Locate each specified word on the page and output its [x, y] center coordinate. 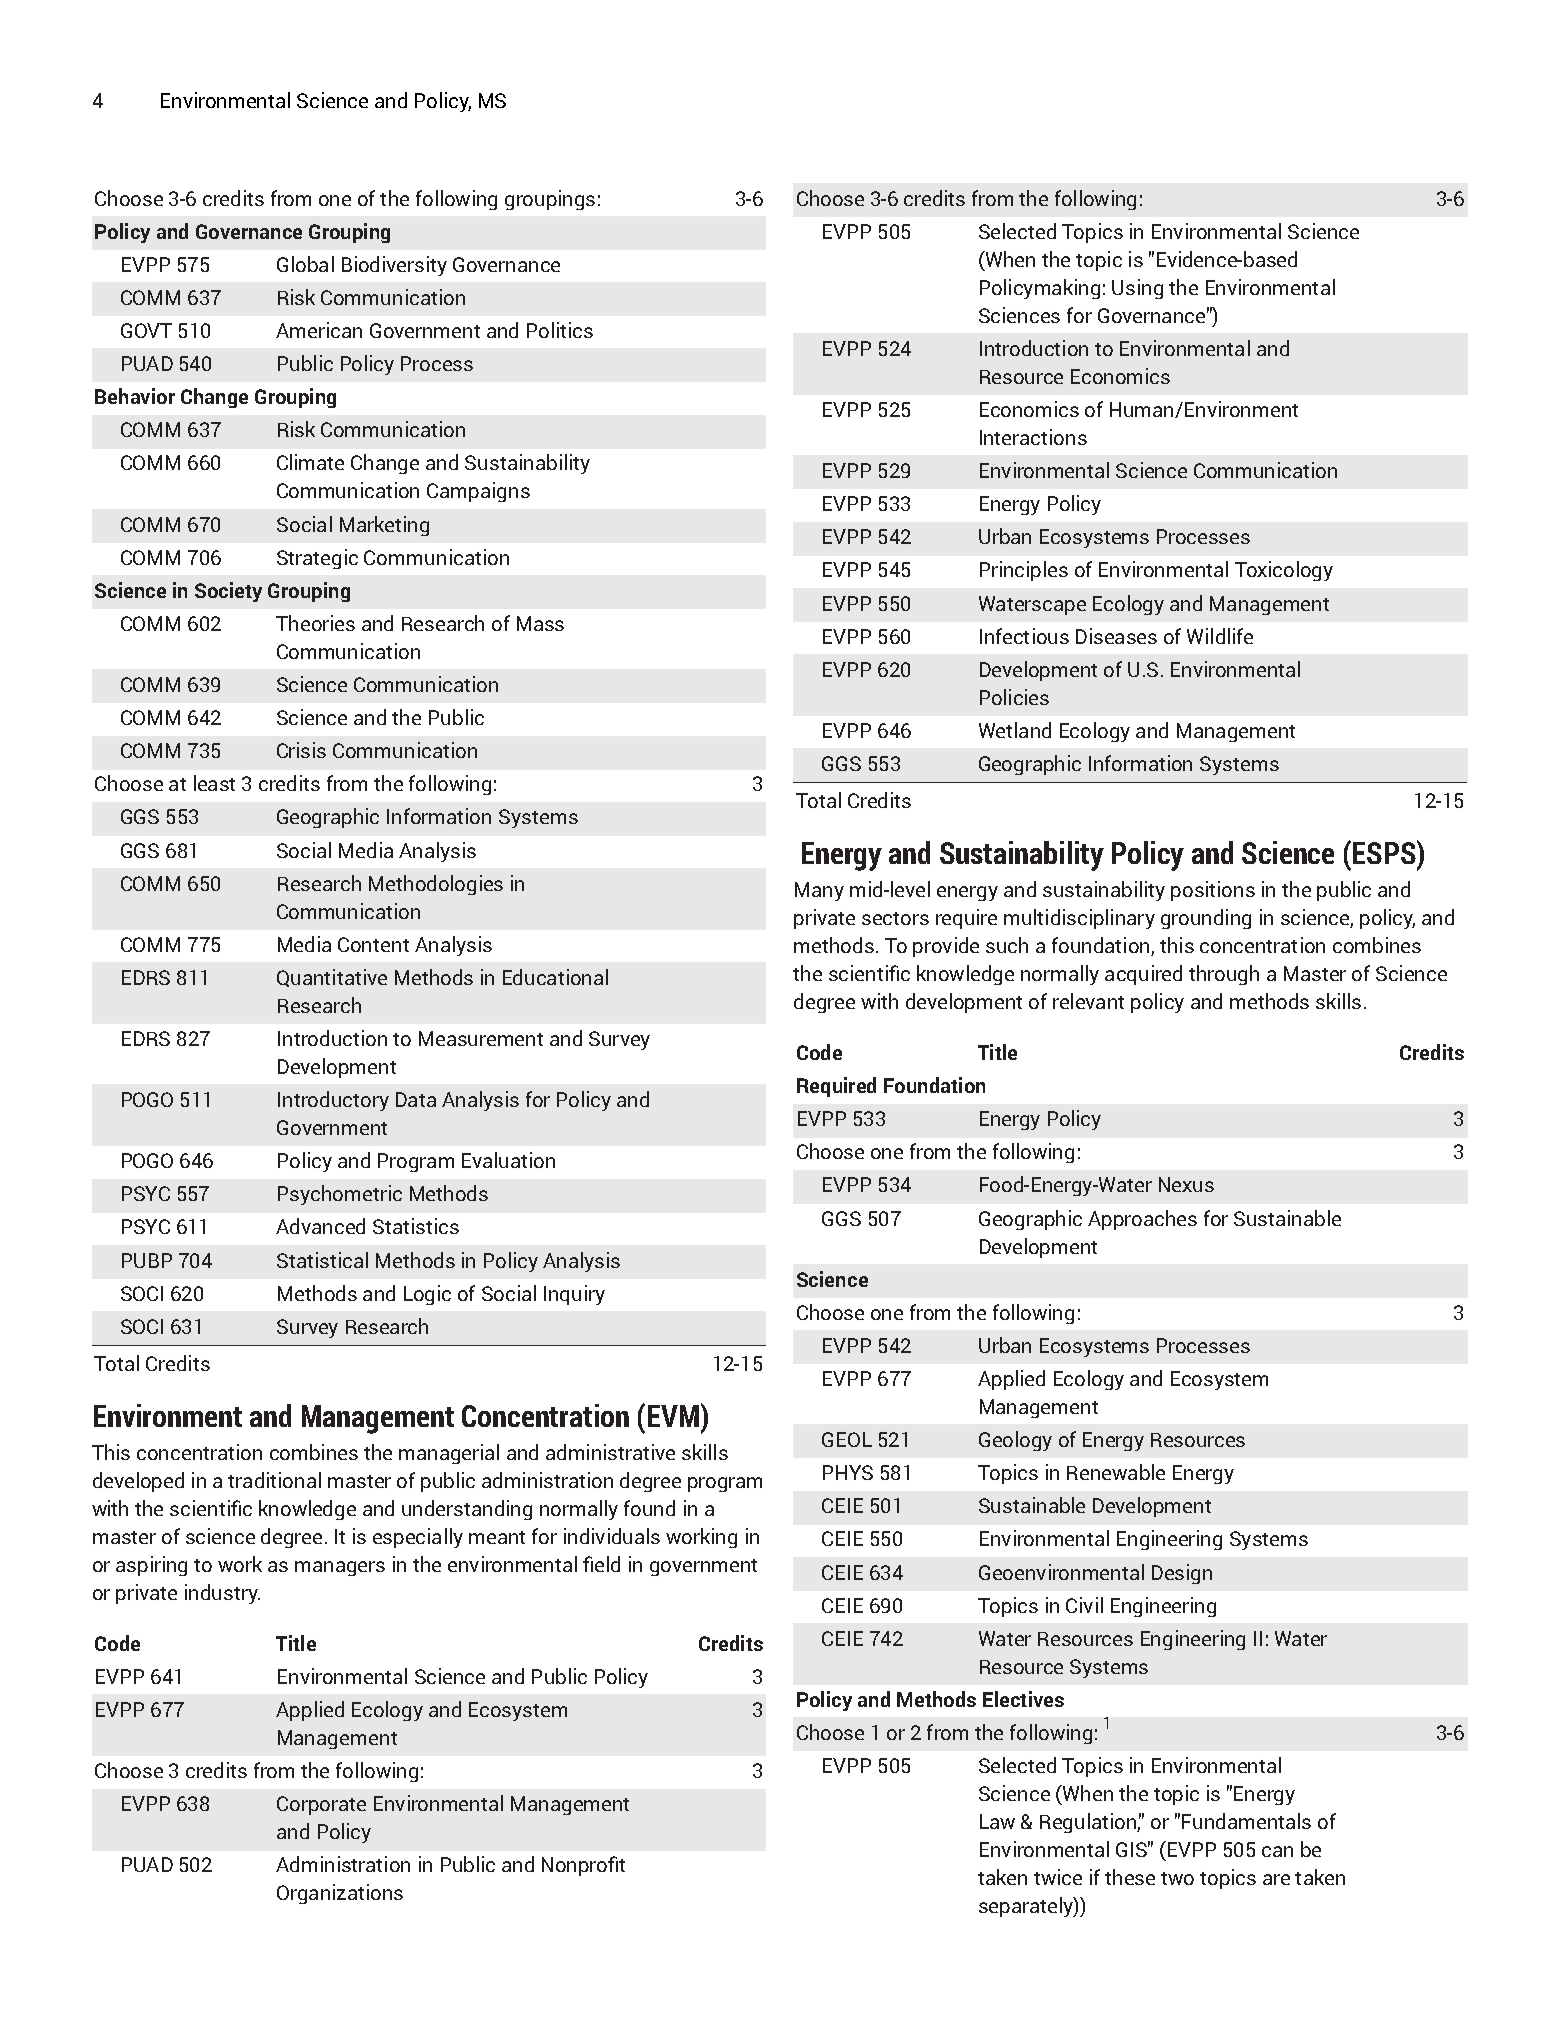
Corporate [321, 1805]
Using [1137, 289]
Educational [555, 977]
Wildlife [1220, 636]
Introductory [333, 1101]
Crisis [301, 750]
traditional [274, 1480]
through [1224, 975]
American [319, 330]
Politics [560, 330]
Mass [540, 623]
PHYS [848, 1472]
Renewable [1116, 1472]
